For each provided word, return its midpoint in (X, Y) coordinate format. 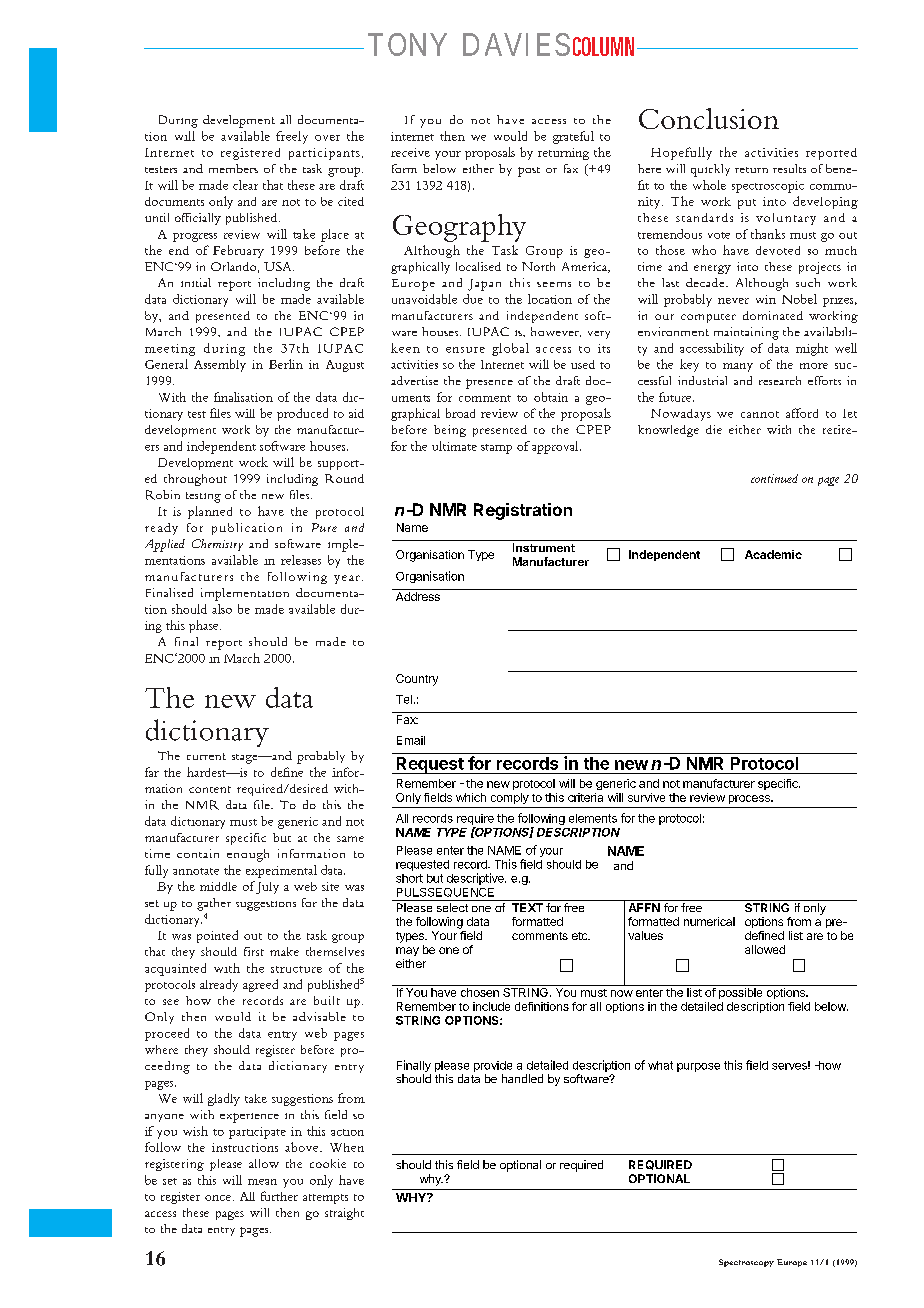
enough (248, 855)
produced (302, 414)
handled (522, 1078)
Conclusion (709, 118)
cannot (760, 414)
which (471, 797)
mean (262, 1182)
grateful (573, 137)
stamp (496, 449)
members (233, 168)
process (750, 799)
